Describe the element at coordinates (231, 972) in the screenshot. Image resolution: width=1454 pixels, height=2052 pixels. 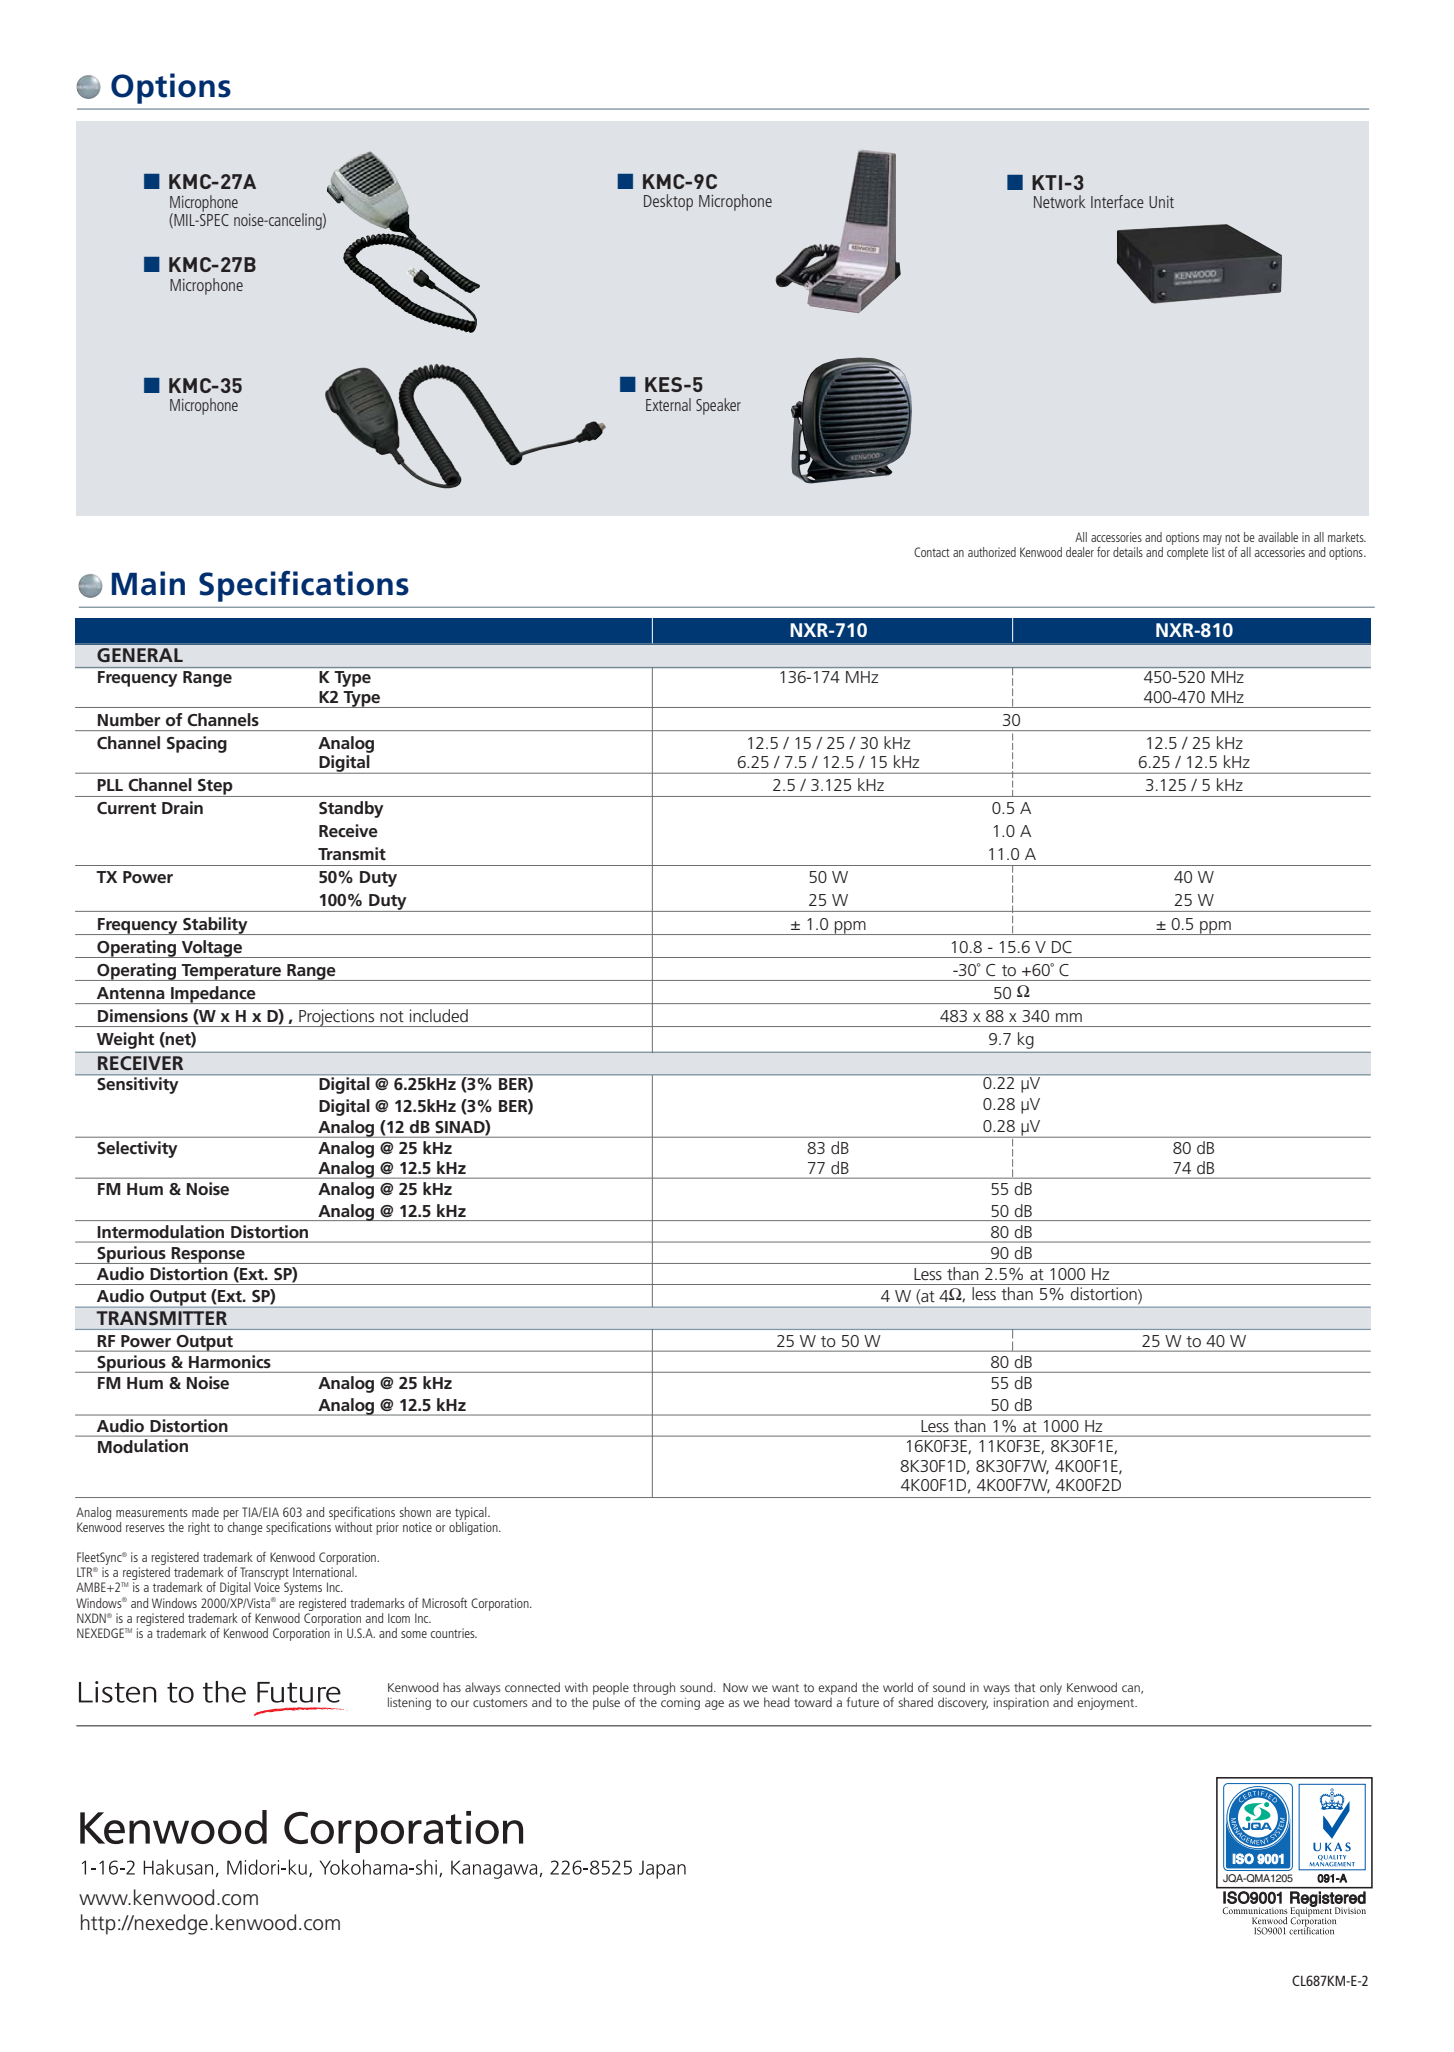
I see `Temperature` at that location.
